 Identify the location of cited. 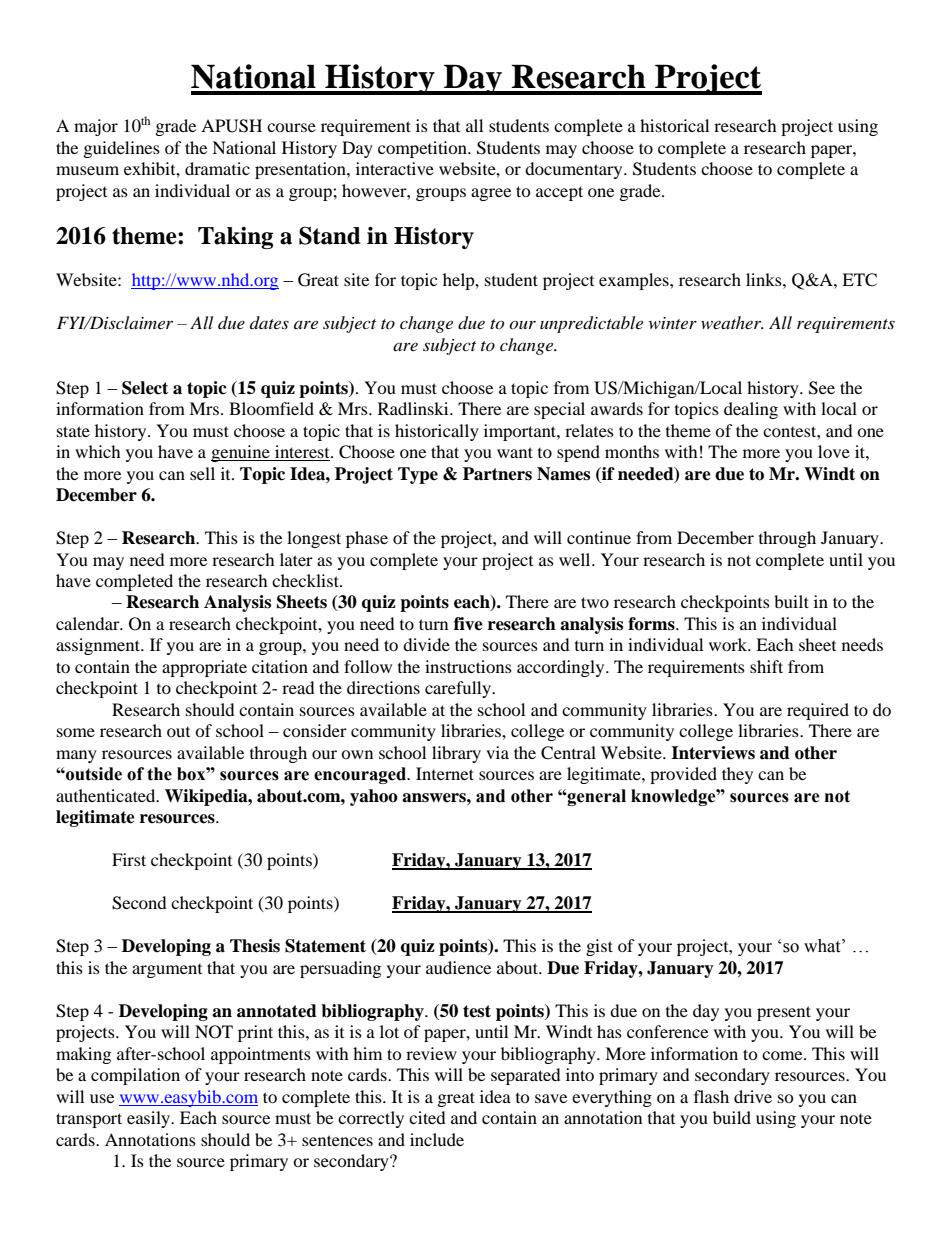
(427, 1117).
